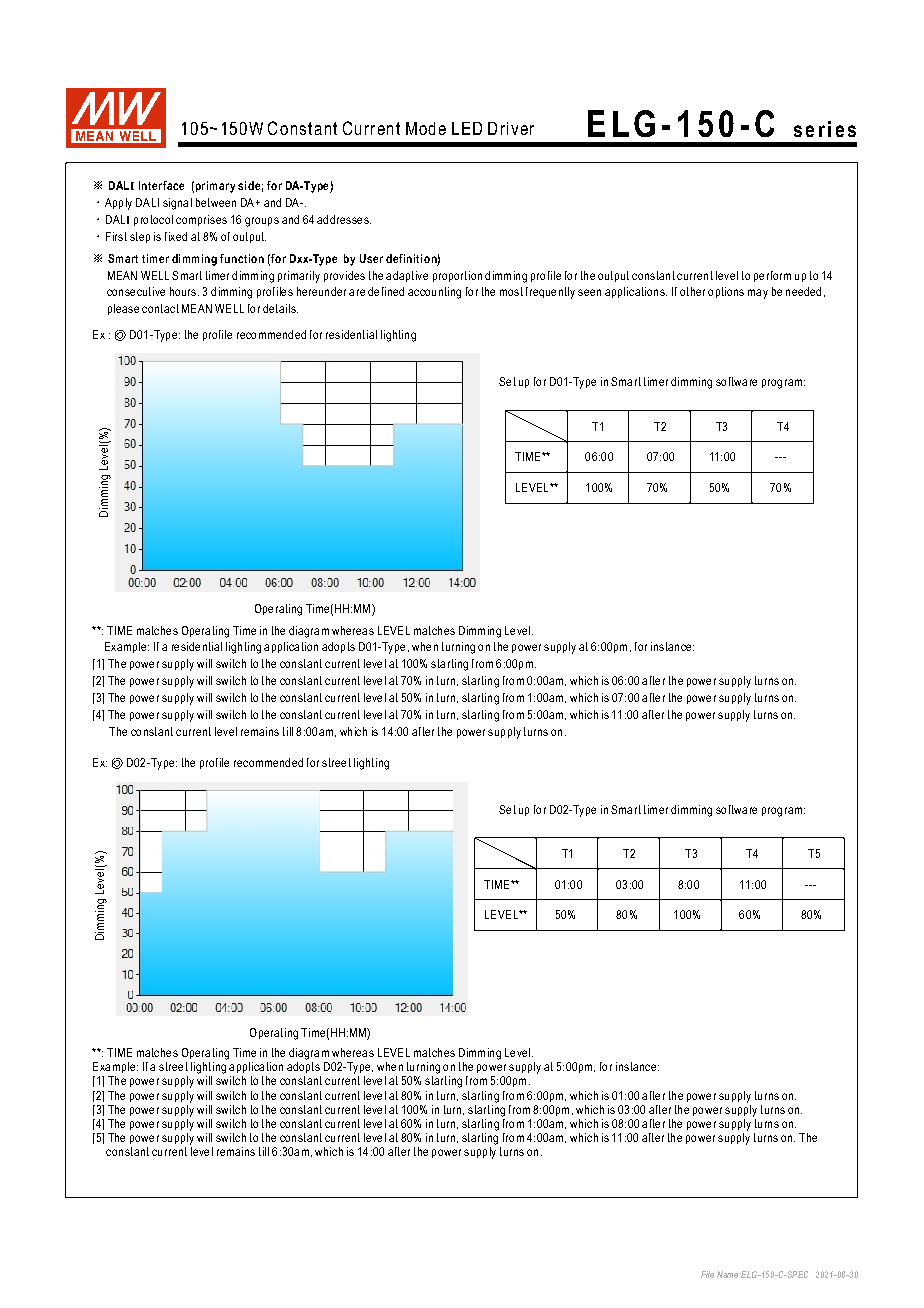  I want to click on Interface, so click(161, 185).
